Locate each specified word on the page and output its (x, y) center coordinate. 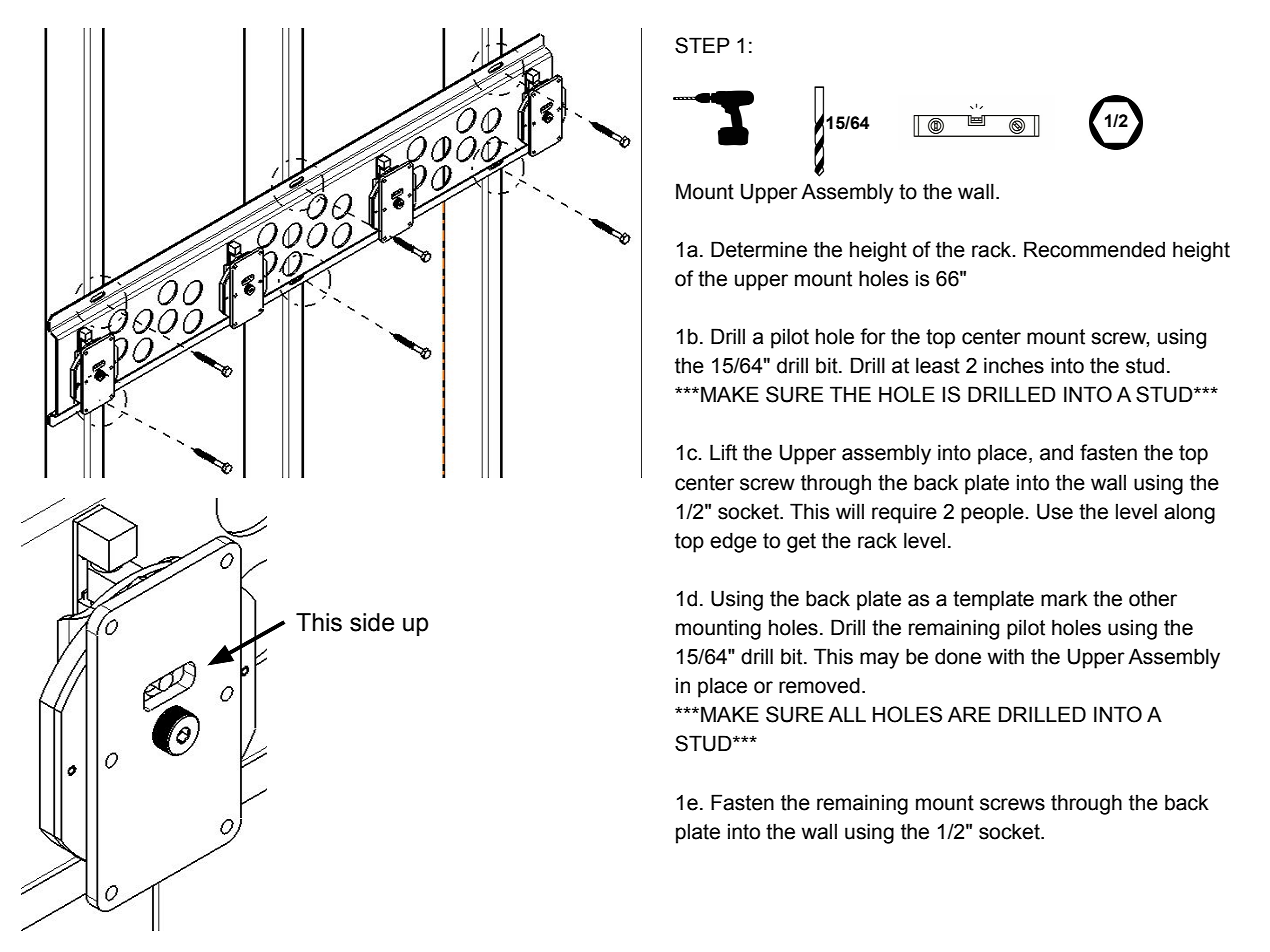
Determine (759, 249)
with (1006, 656)
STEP (702, 45)
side (372, 622)
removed (819, 685)
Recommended (1094, 249)
